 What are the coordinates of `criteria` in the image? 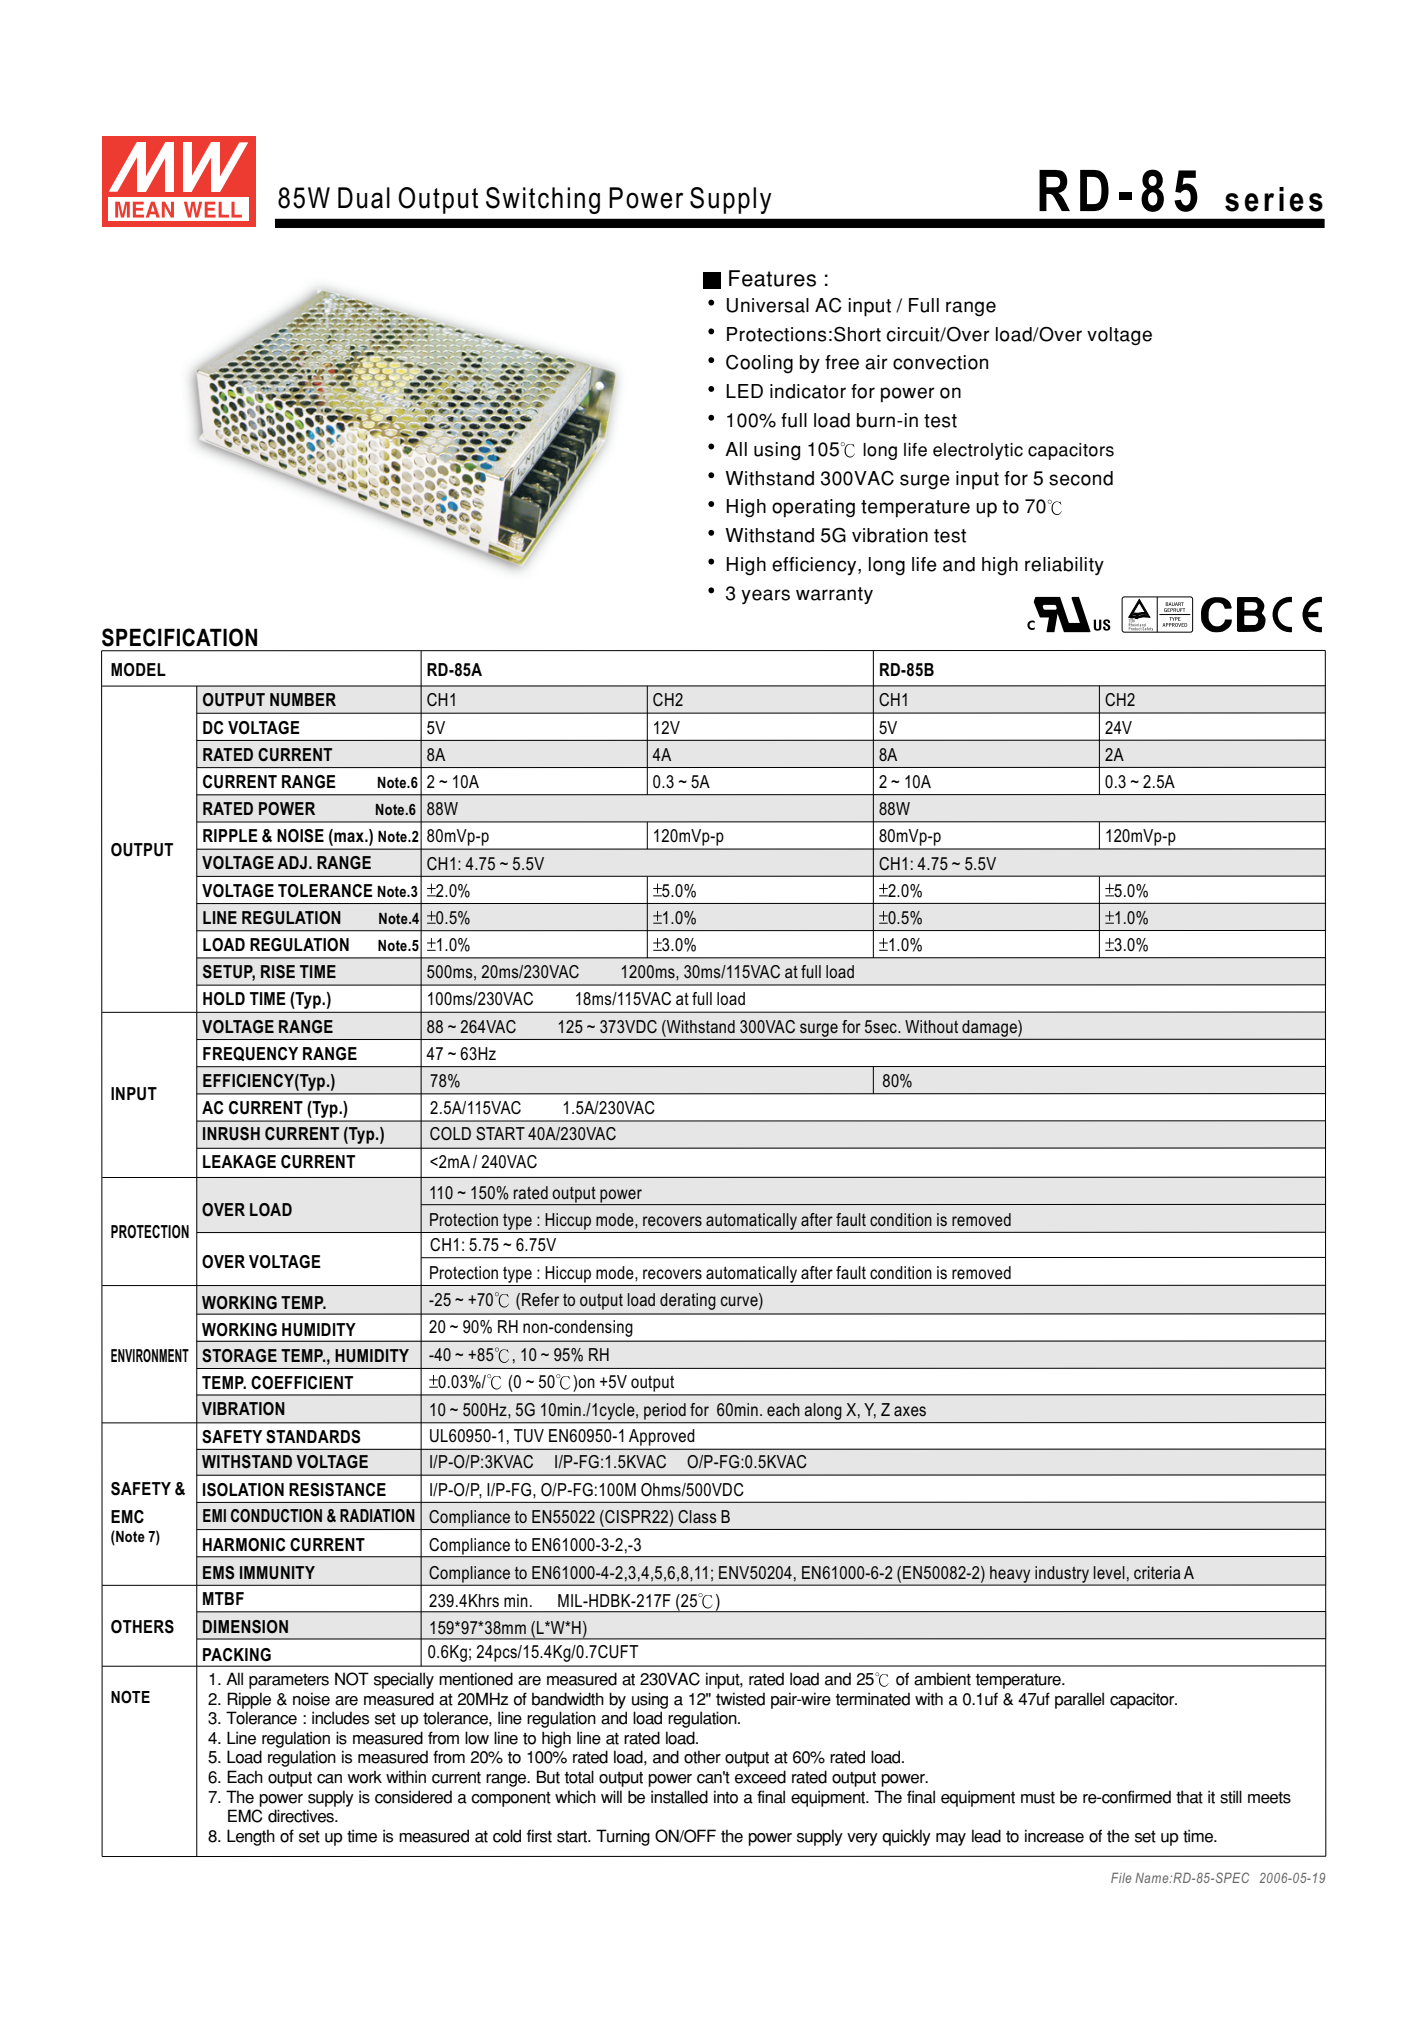 It's located at (1157, 1572).
